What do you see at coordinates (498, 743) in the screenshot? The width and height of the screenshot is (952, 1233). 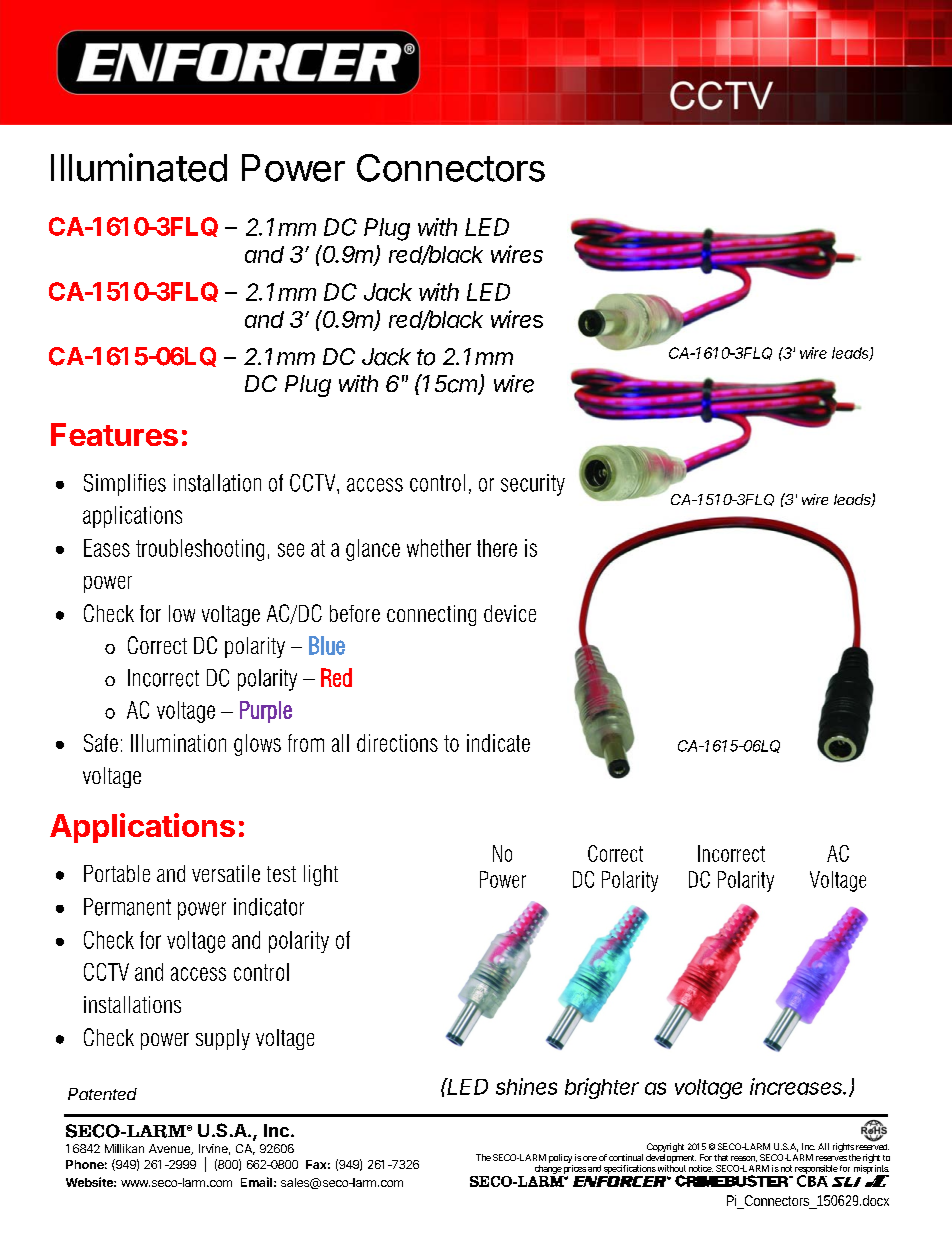 I see `indicate` at bounding box center [498, 743].
